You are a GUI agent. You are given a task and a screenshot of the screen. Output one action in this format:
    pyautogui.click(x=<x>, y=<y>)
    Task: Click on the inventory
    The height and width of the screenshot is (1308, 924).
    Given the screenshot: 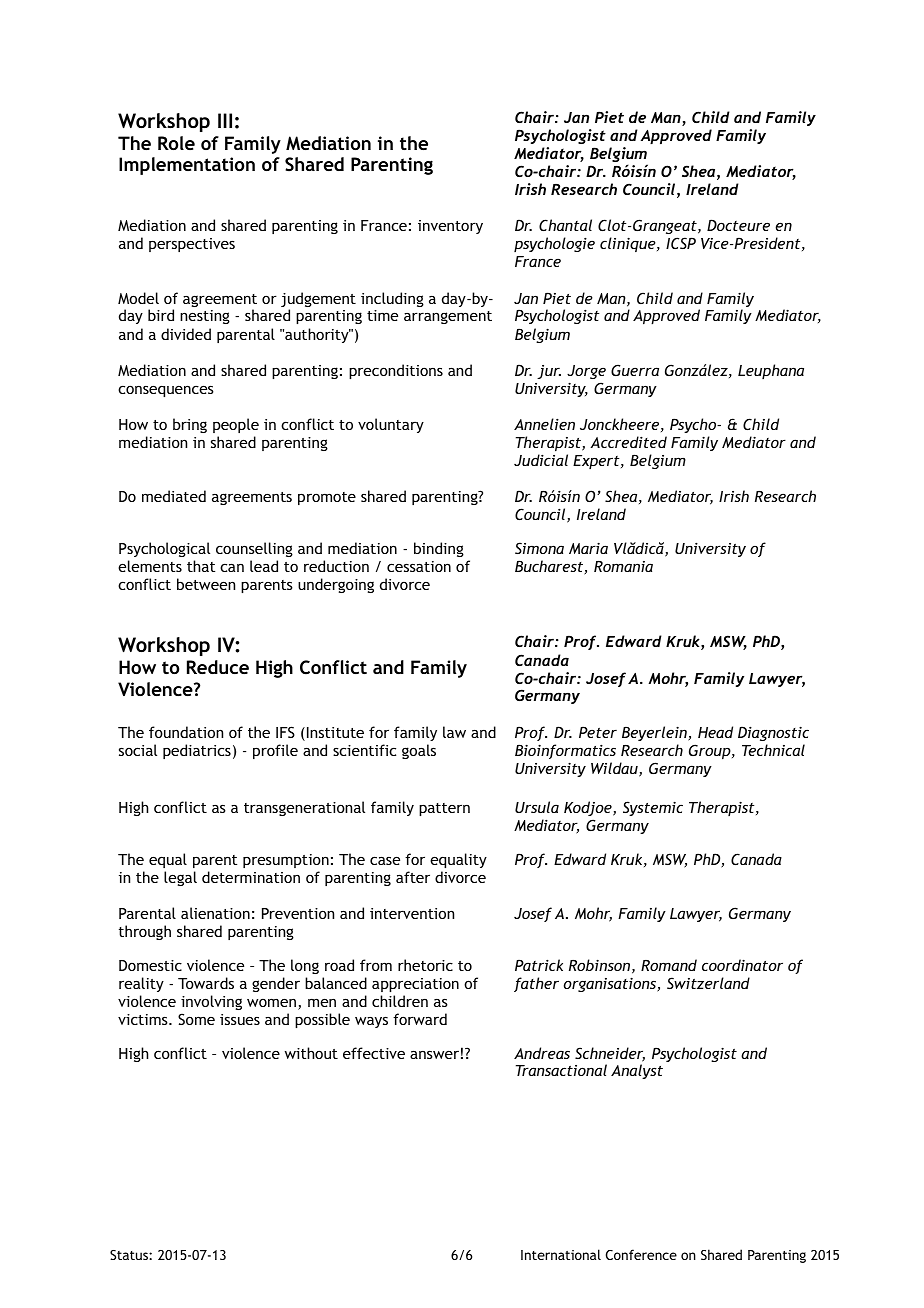 What is the action you would take?
    pyautogui.click(x=450, y=227)
